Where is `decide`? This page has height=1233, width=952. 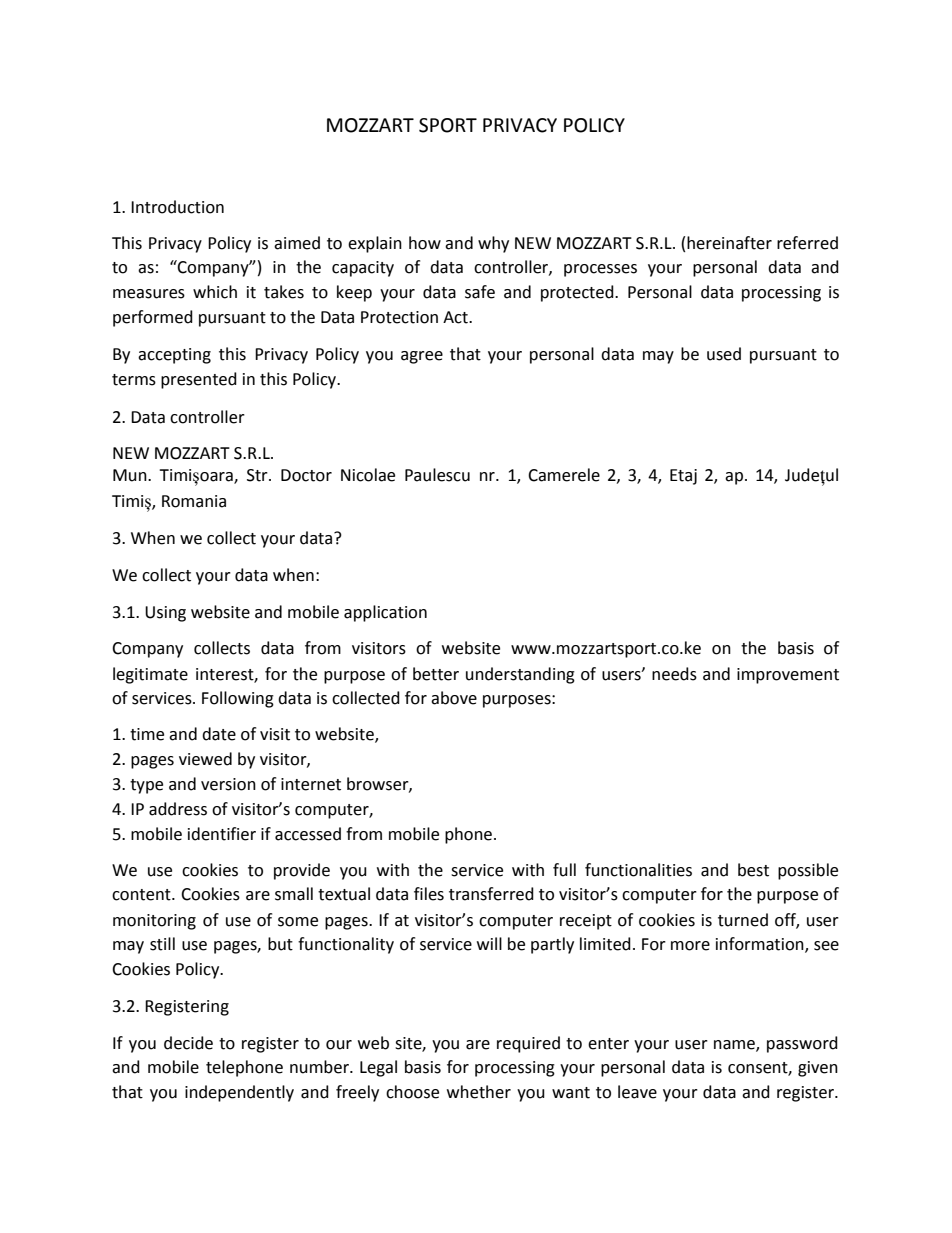
decide is located at coordinates (188, 1043).
